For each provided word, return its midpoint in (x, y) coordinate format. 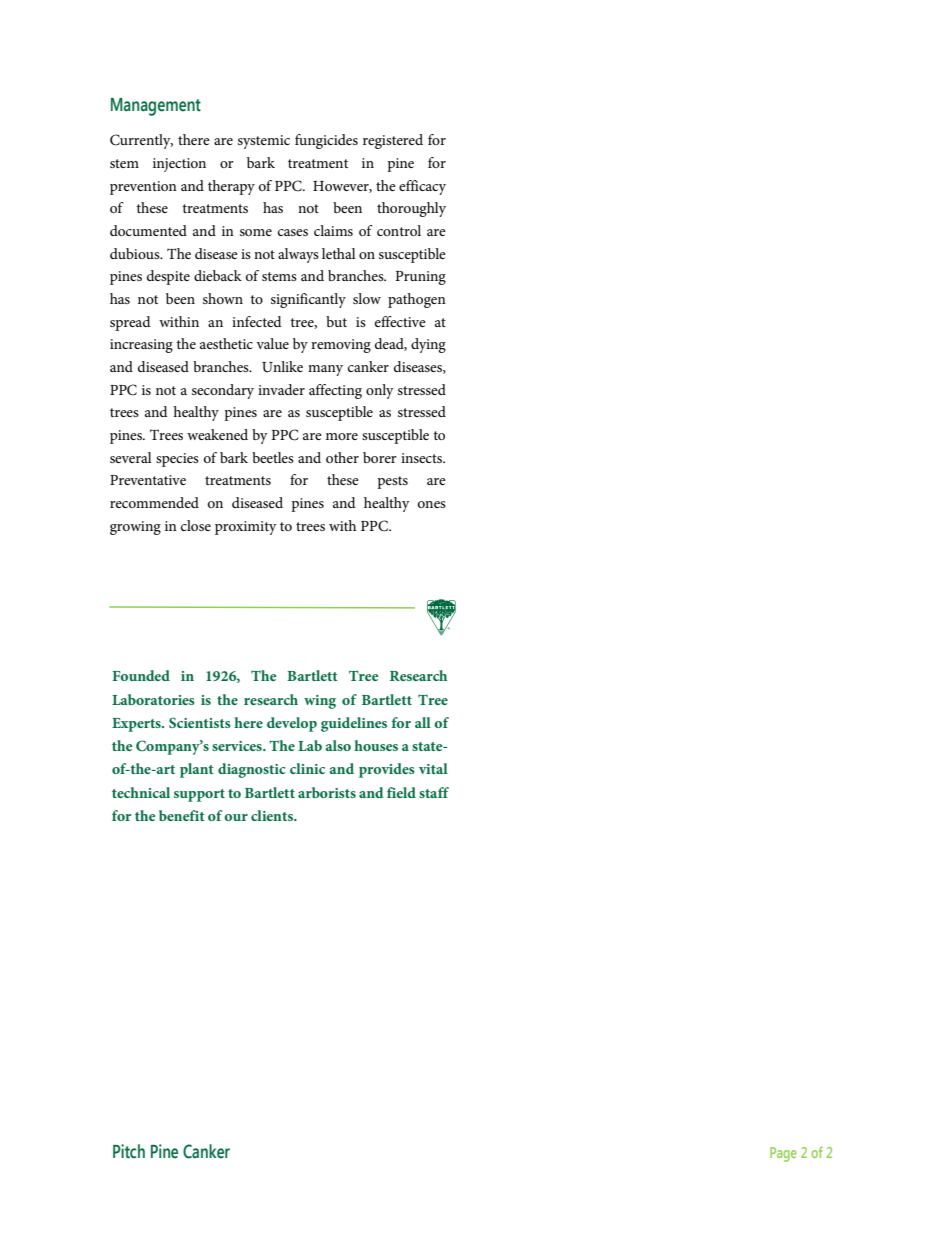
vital (433, 768)
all (423, 722)
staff (434, 792)
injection (179, 165)
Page (783, 1154)
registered (393, 141)
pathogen (417, 300)
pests (392, 482)
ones (432, 504)
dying (428, 345)
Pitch (129, 1151)
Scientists (200, 722)
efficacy (422, 187)
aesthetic (226, 343)
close (196, 525)
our (236, 817)
